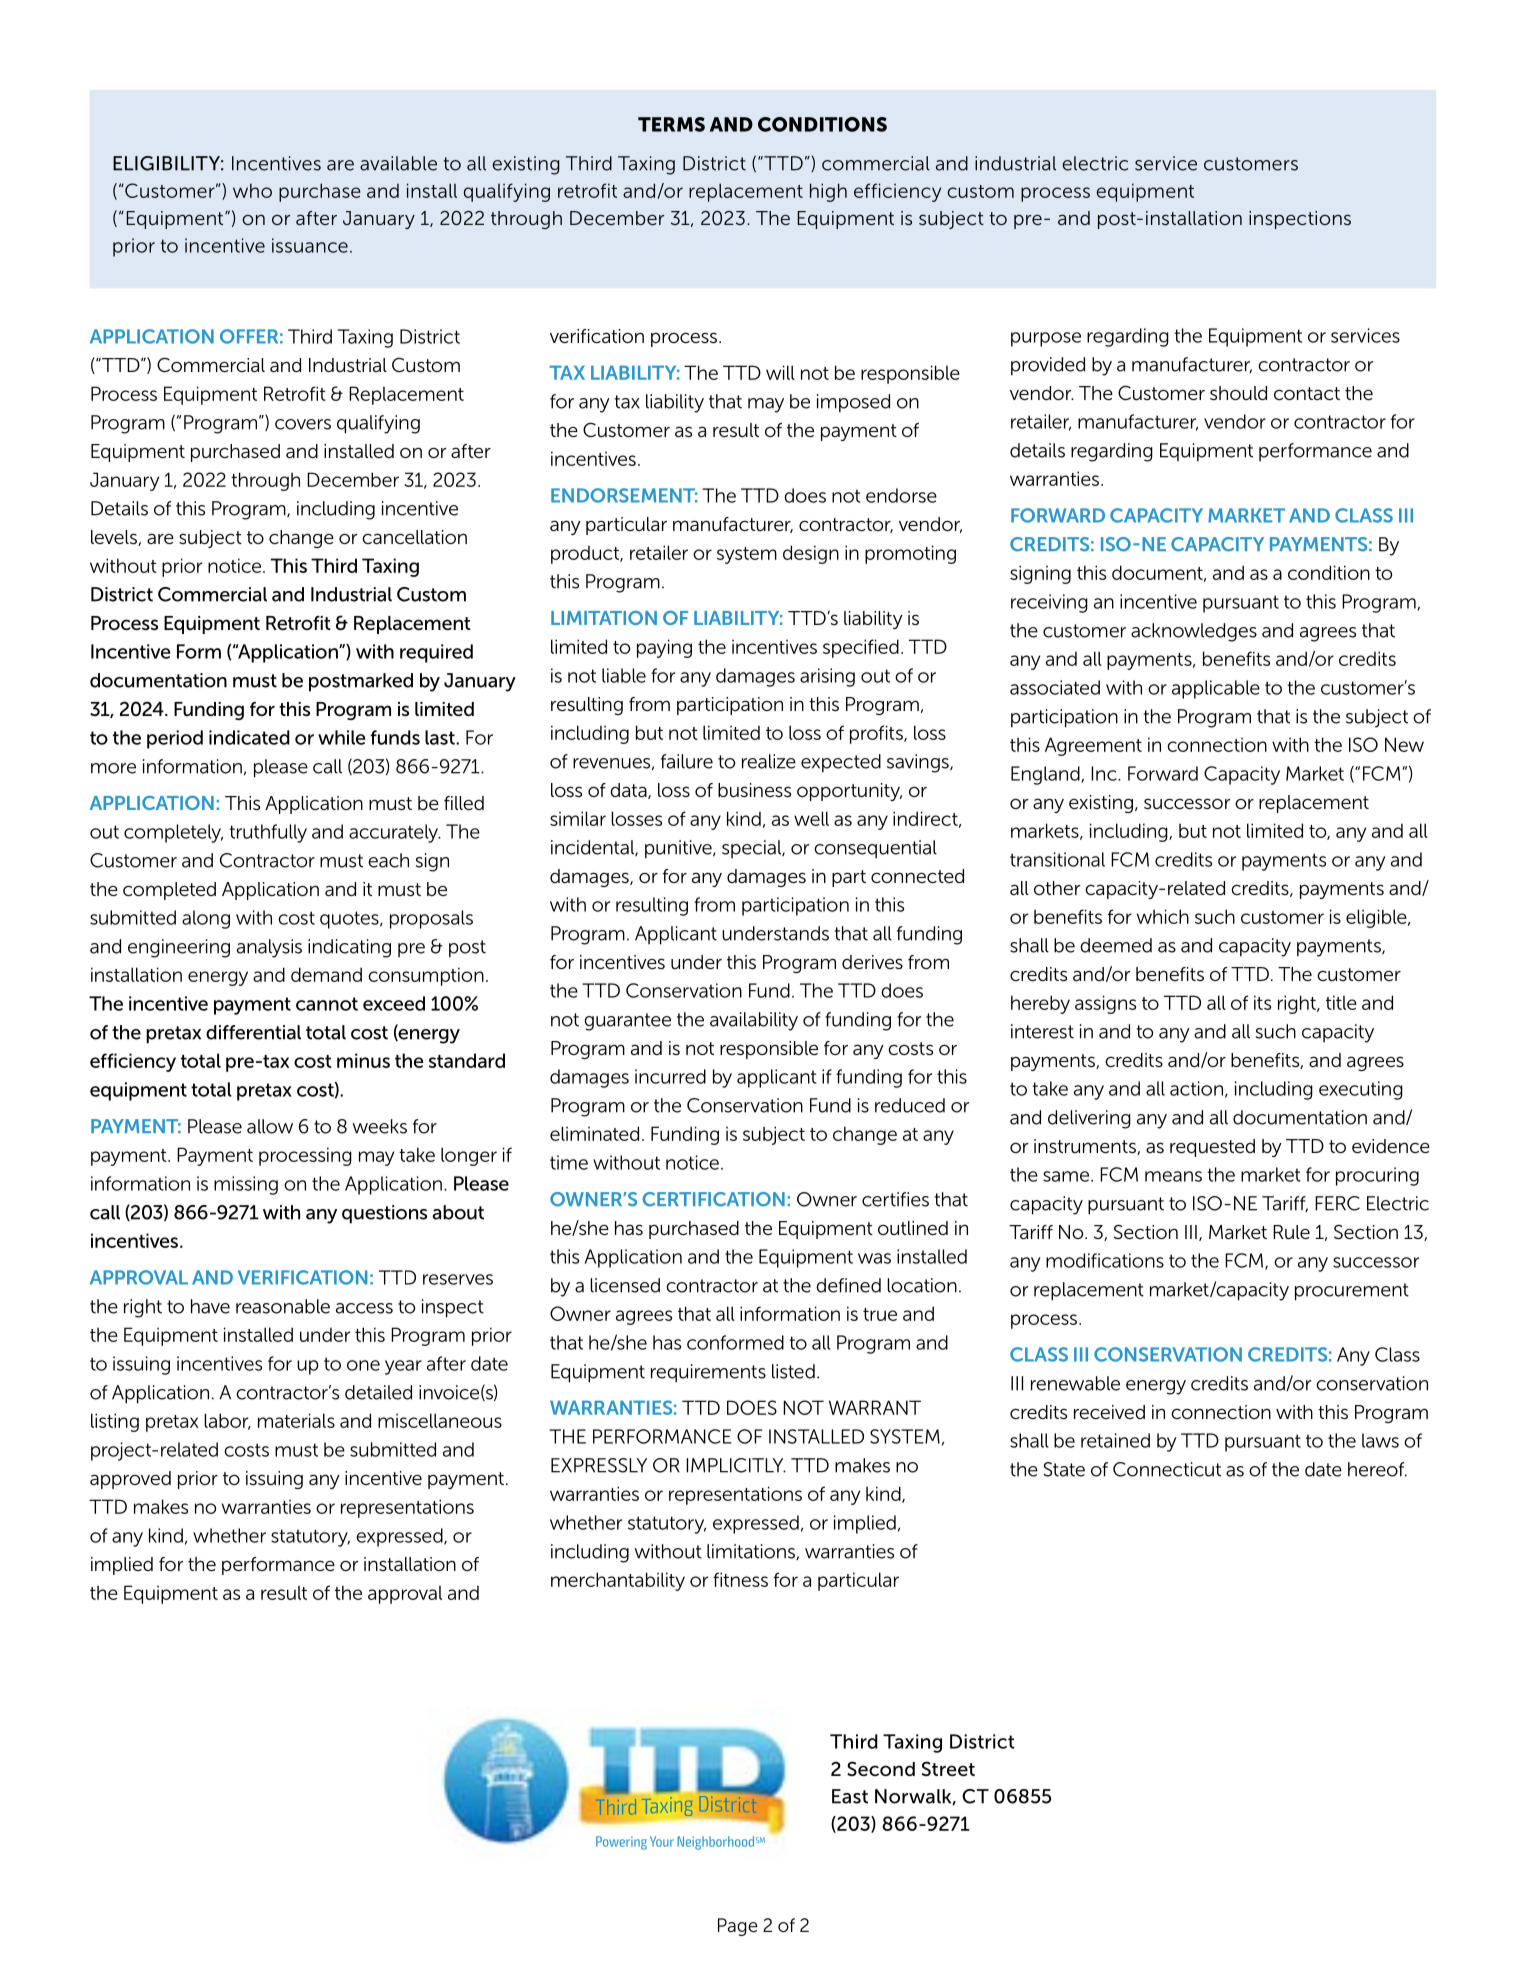  Describe the element at coordinates (253, 1032) in the screenshot. I see `differential` at that location.
